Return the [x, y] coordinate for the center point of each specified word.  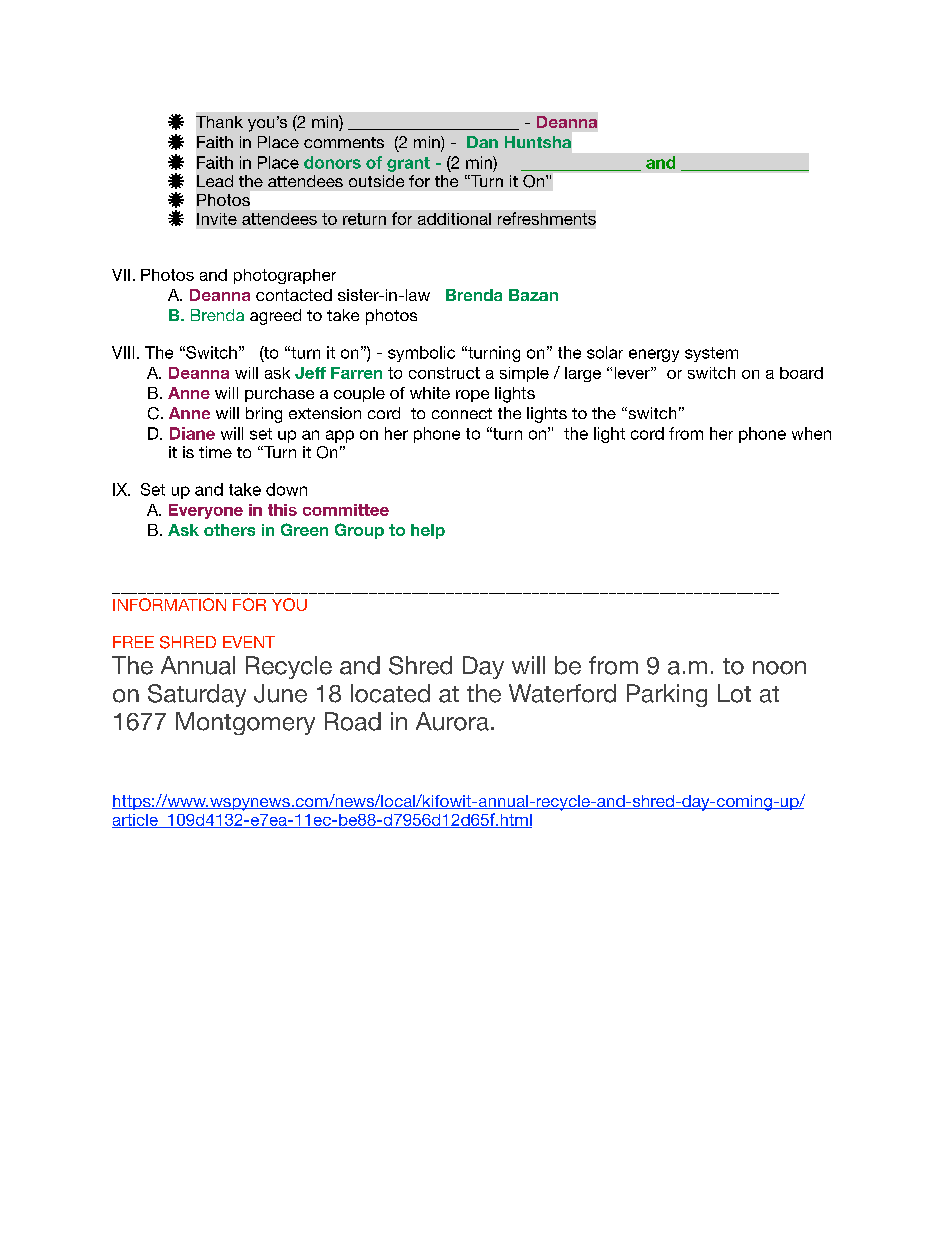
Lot [734, 693]
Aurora [452, 721]
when [811, 433]
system [711, 354]
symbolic [421, 354]
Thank [219, 122]
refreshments [547, 218]
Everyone [206, 511]
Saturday [197, 695]
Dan [482, 142]
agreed [275, 317]
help [428, 531]
